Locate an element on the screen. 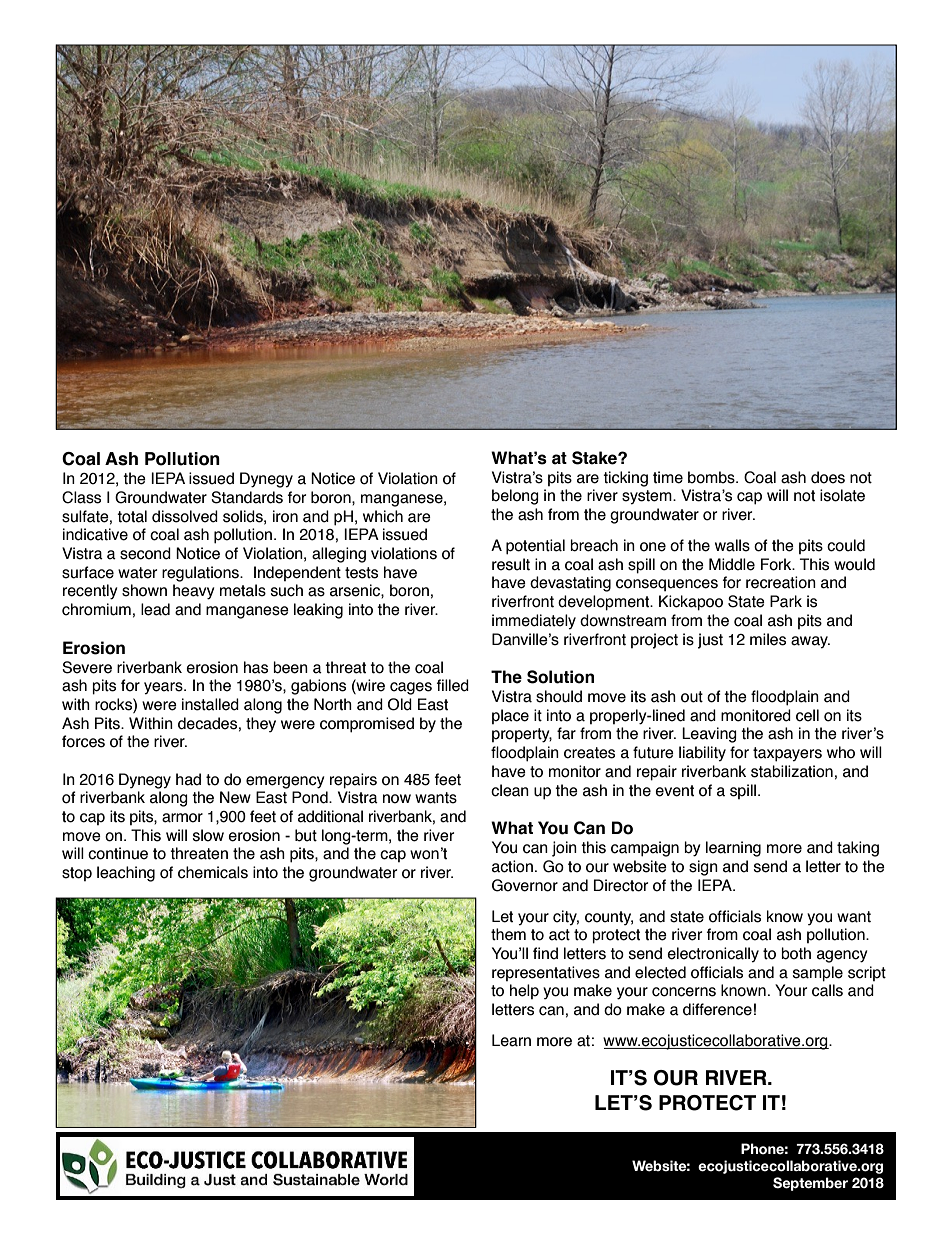 Image resolution: width=952 pixels, height=1233 pixels. isolate is located at coordinates (842, 495).
